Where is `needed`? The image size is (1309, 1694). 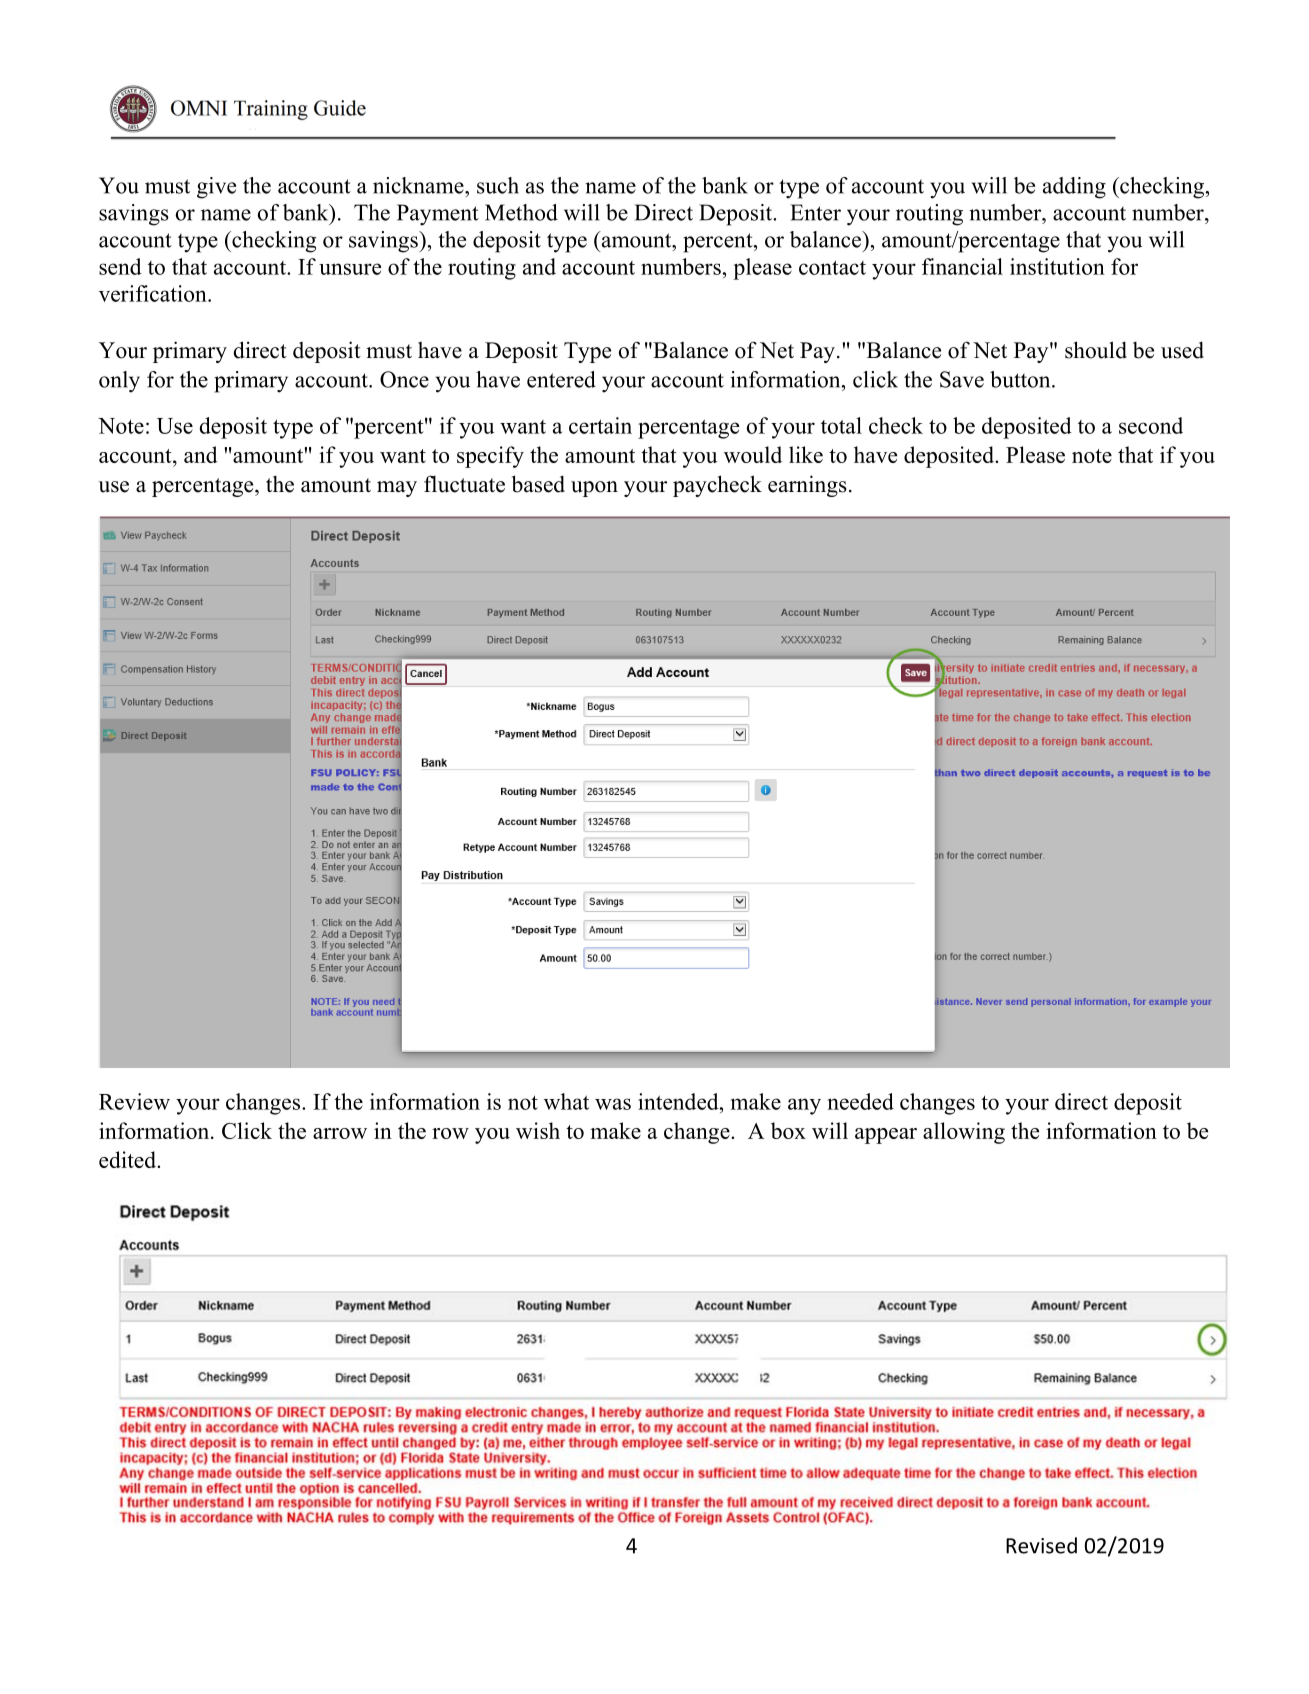 needed is located at coordinates (861, 1101).
